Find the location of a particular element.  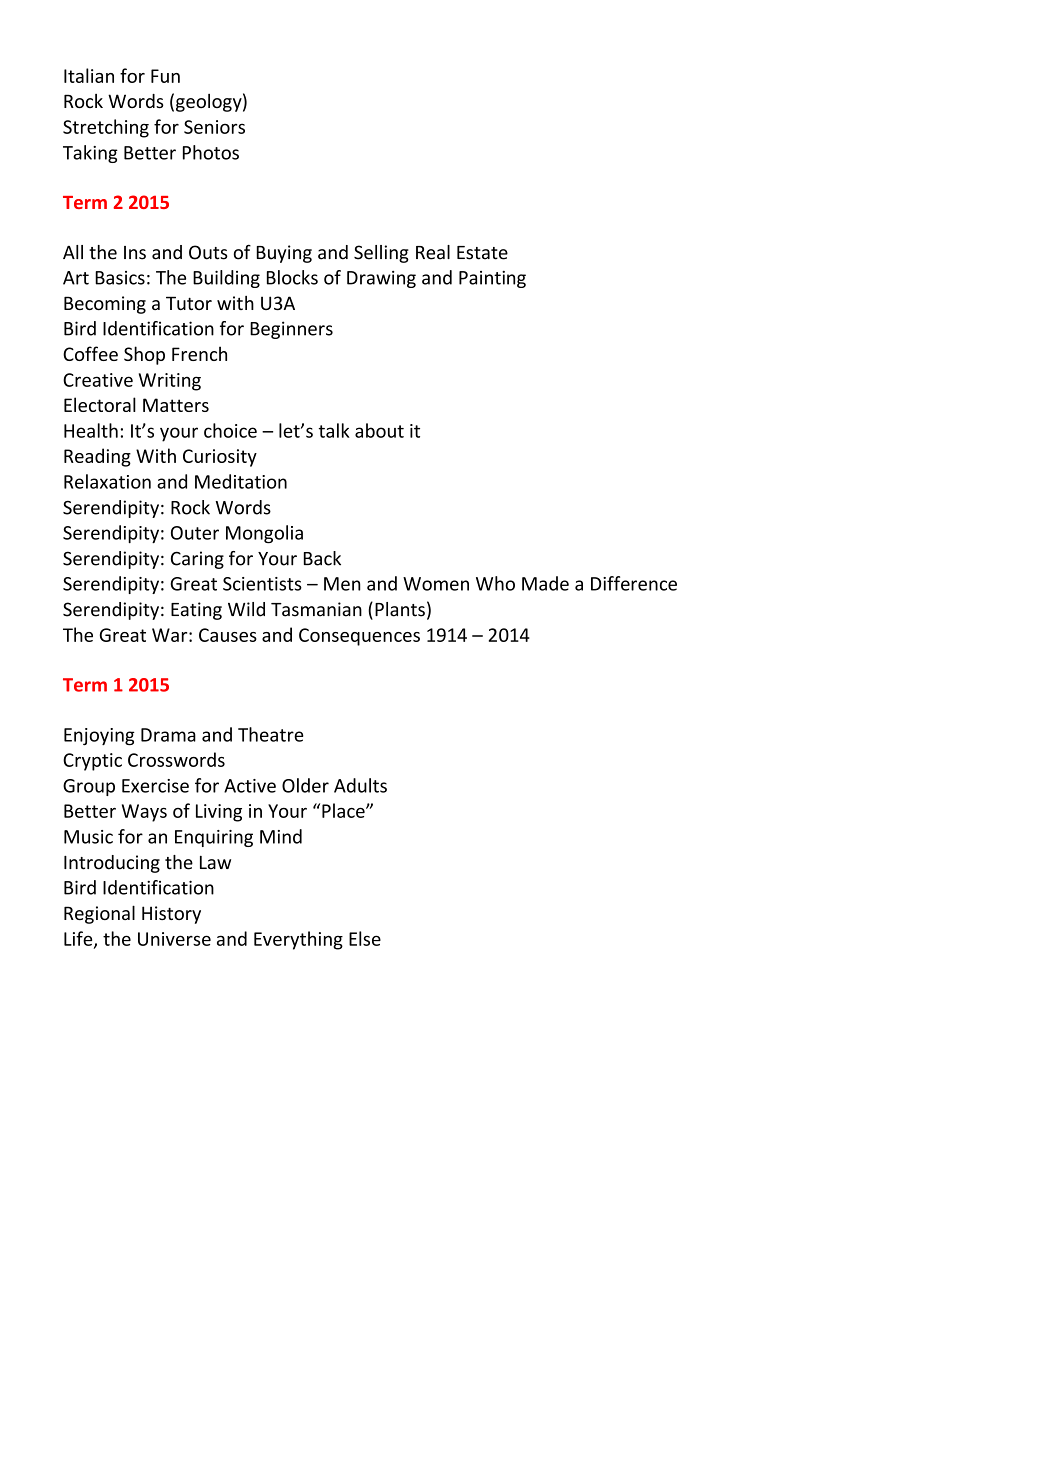

Relaxation is located at coordinates (107, 481).
